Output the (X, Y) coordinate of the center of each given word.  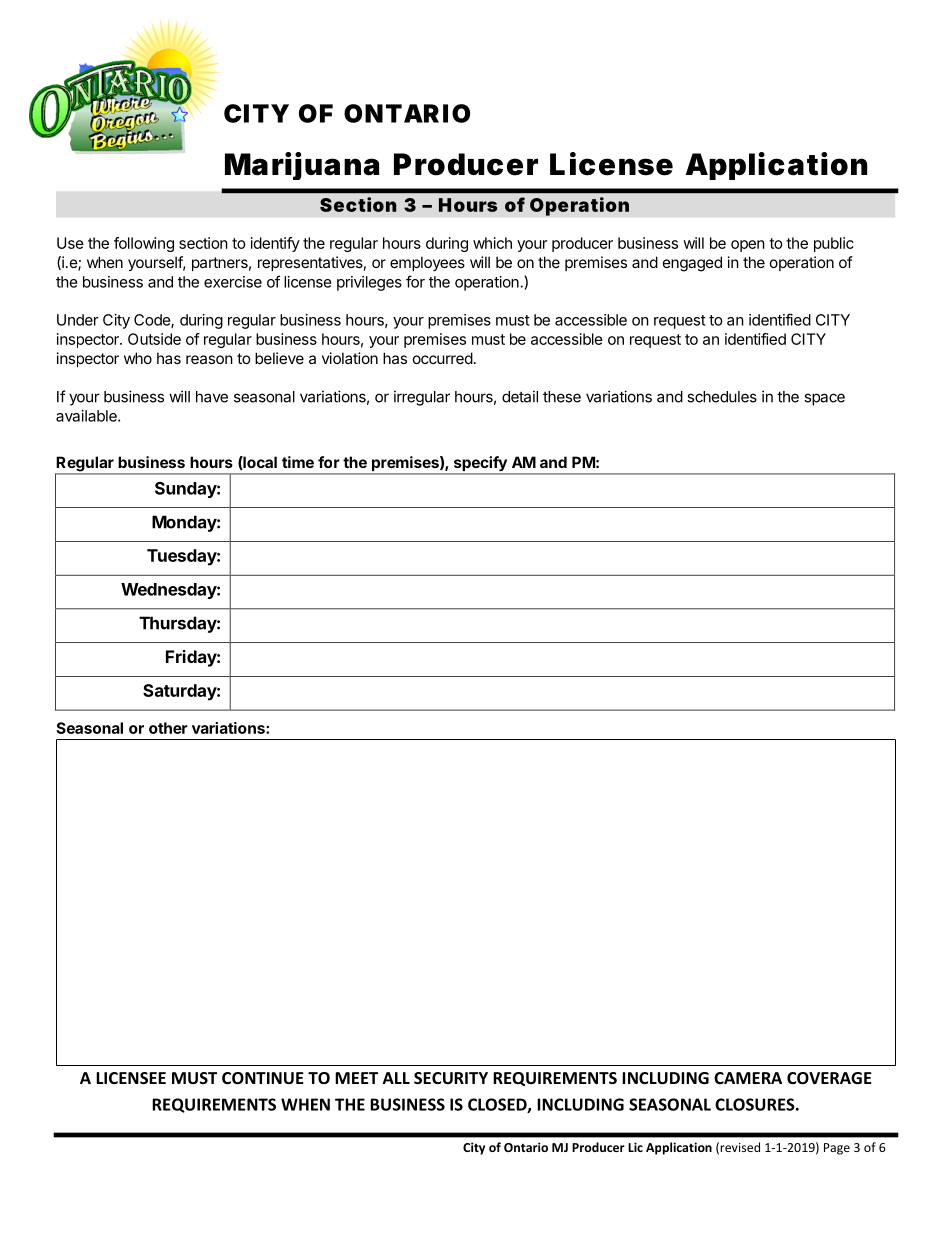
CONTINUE (263, 1078)
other (168, 728)
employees (427, 263)
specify (480, 465)
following (144, 244)
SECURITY (451, 1078)
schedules (722, 397)
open (748, 246)
